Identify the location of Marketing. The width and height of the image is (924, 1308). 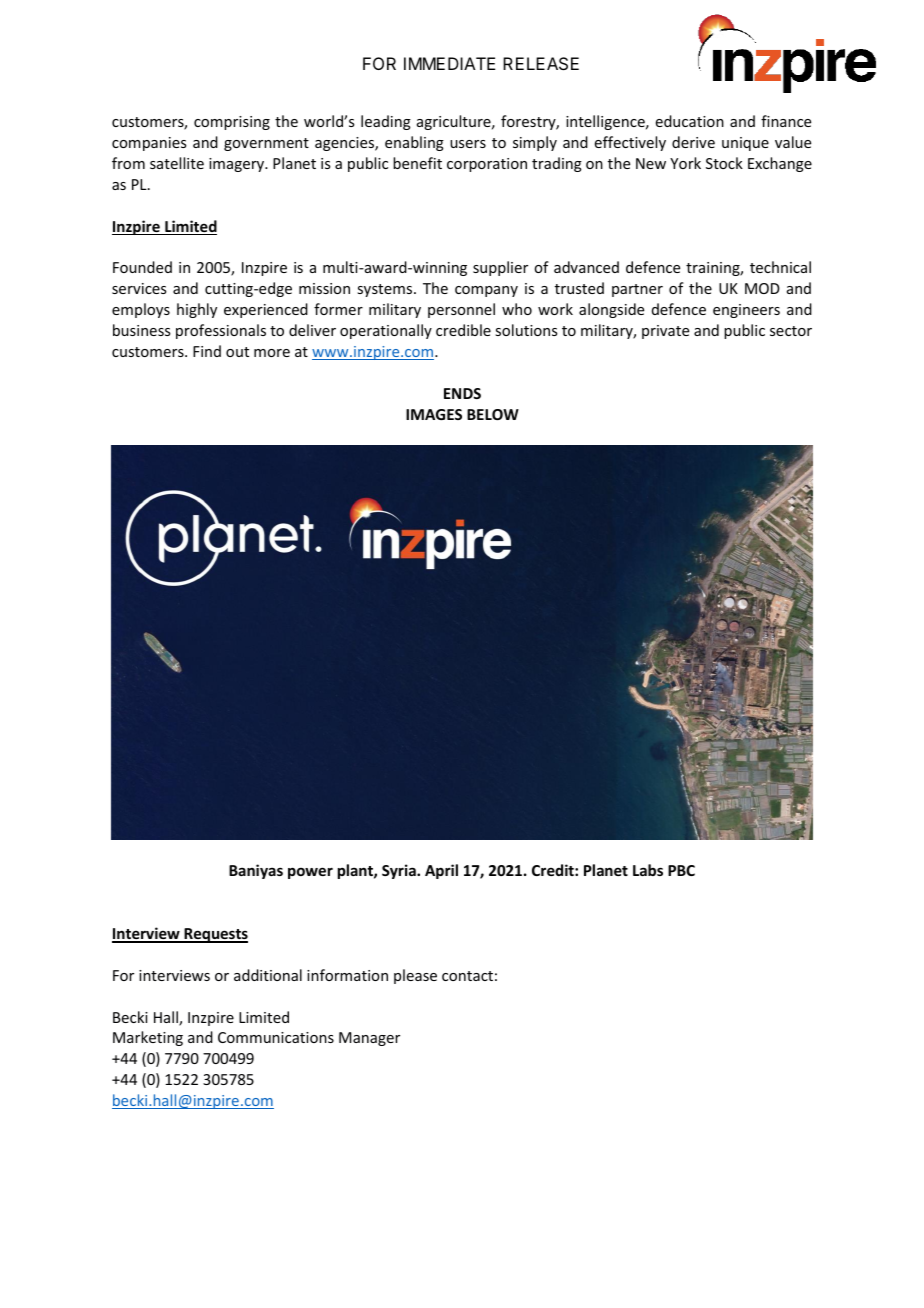
(148, 1038).
